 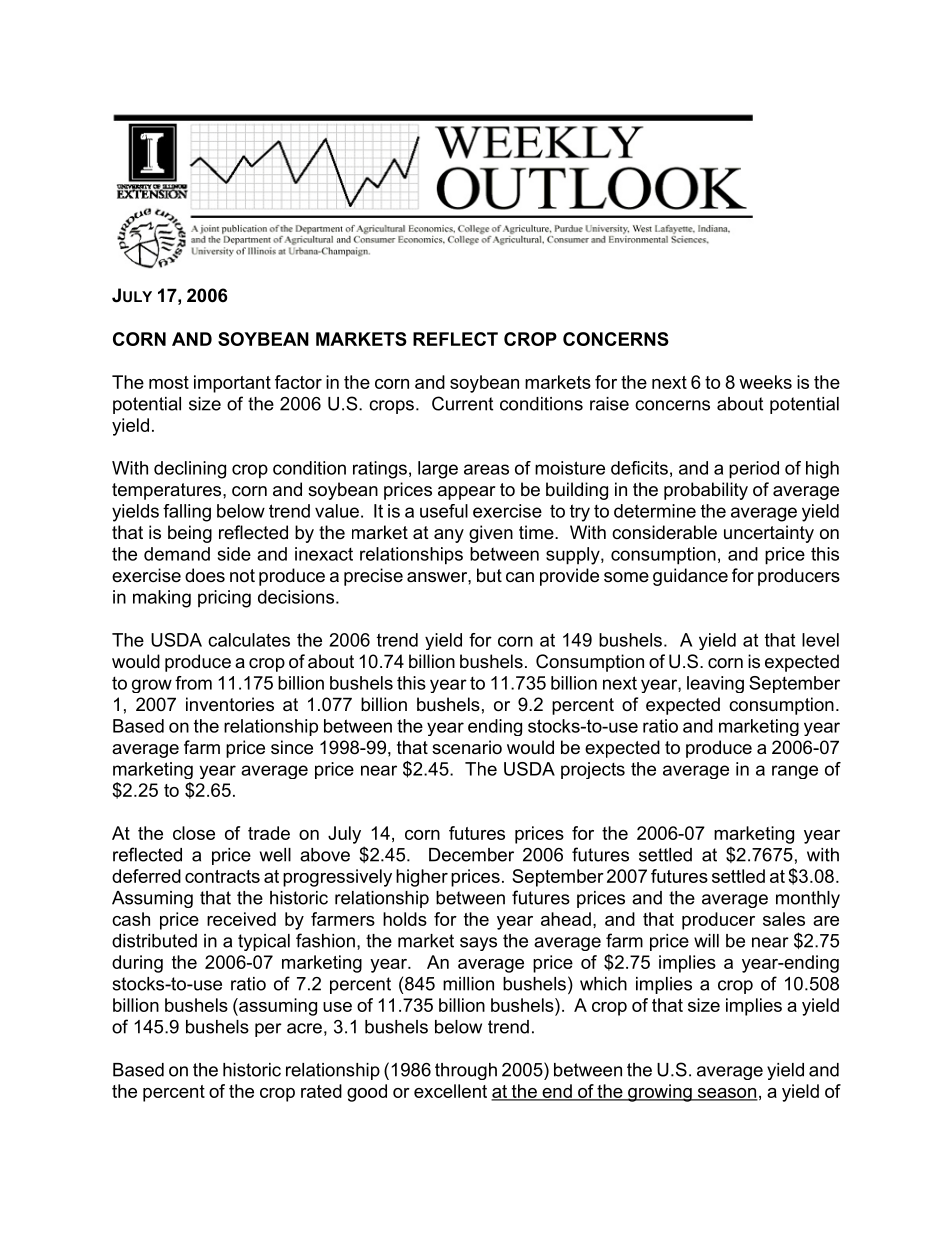 I want to click on scenario, so click(x=467, y=747).
